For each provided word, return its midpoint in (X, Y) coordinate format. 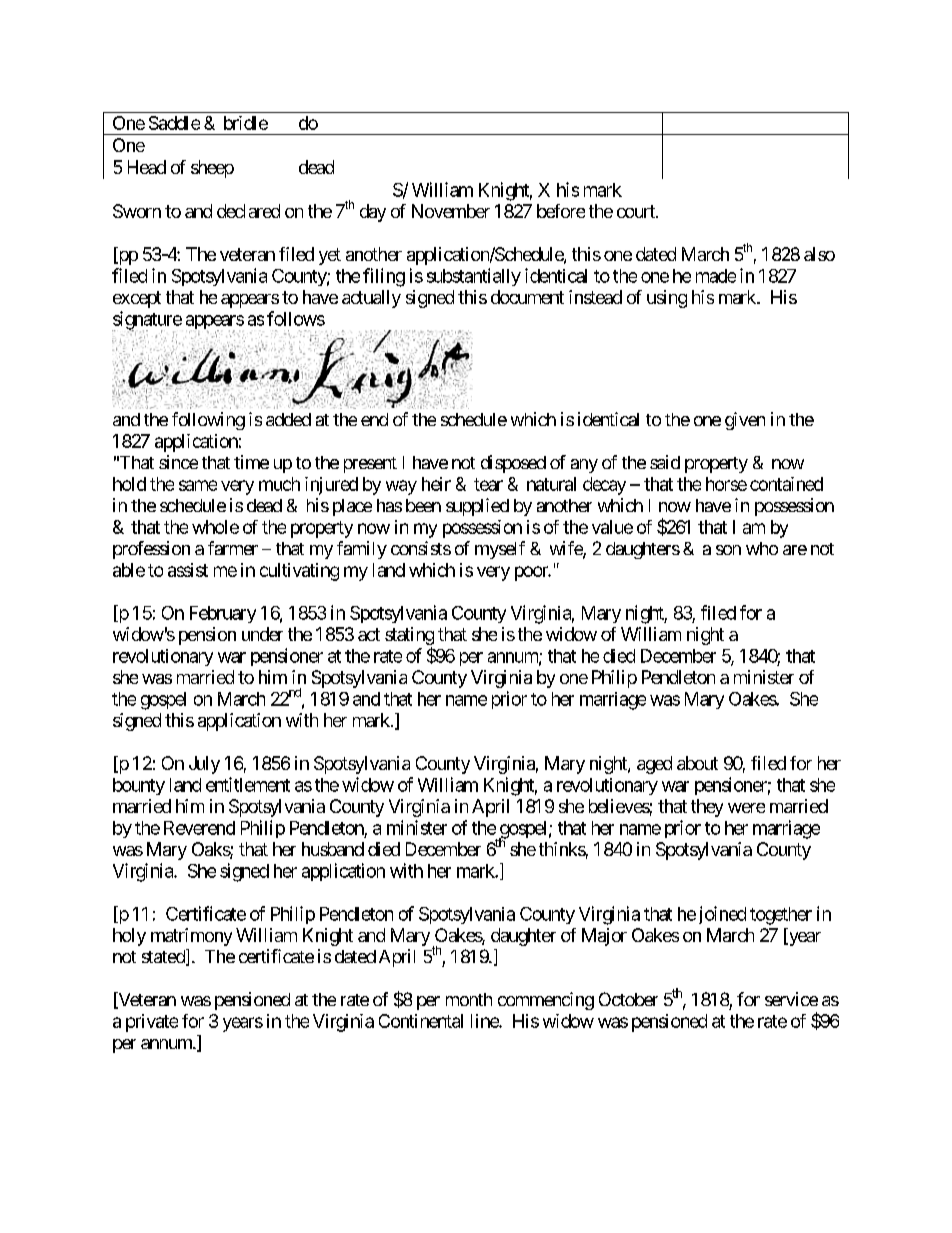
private (152, 1023)
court (637, 211)
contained (786, 484)
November (451, 211)
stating (409, 637)
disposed (513, 464)
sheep (212, 169)
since (178, 462)
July (204, 765)
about (697, 763)
